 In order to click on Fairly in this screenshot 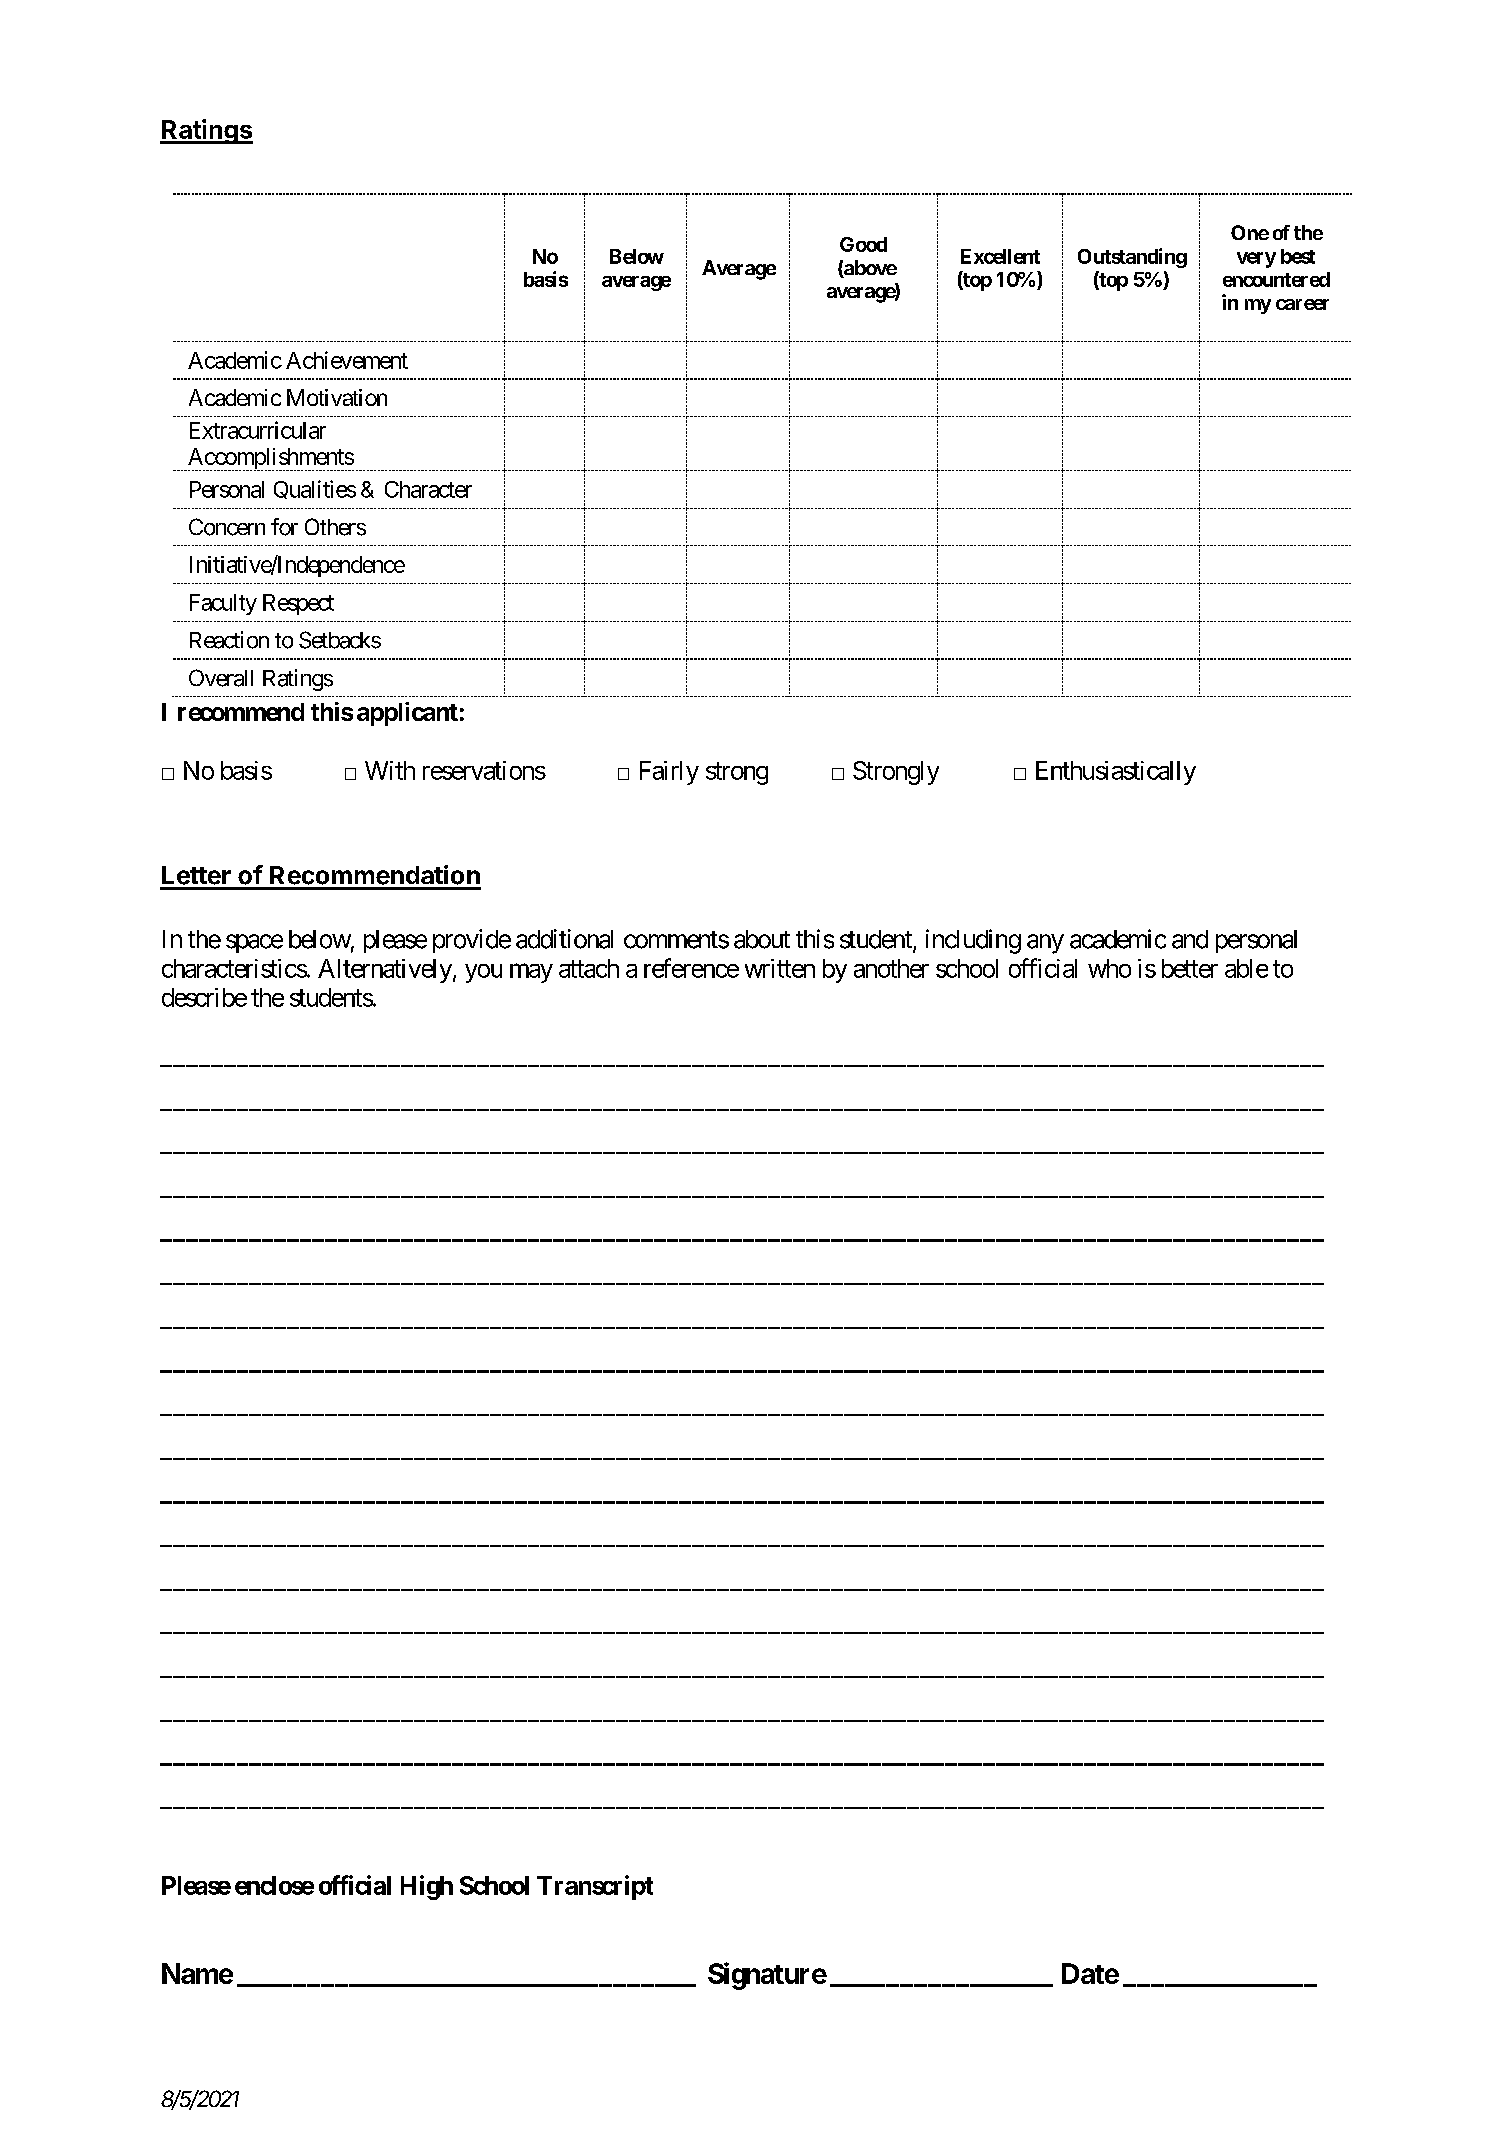, I will do `click(669, 773)`.
